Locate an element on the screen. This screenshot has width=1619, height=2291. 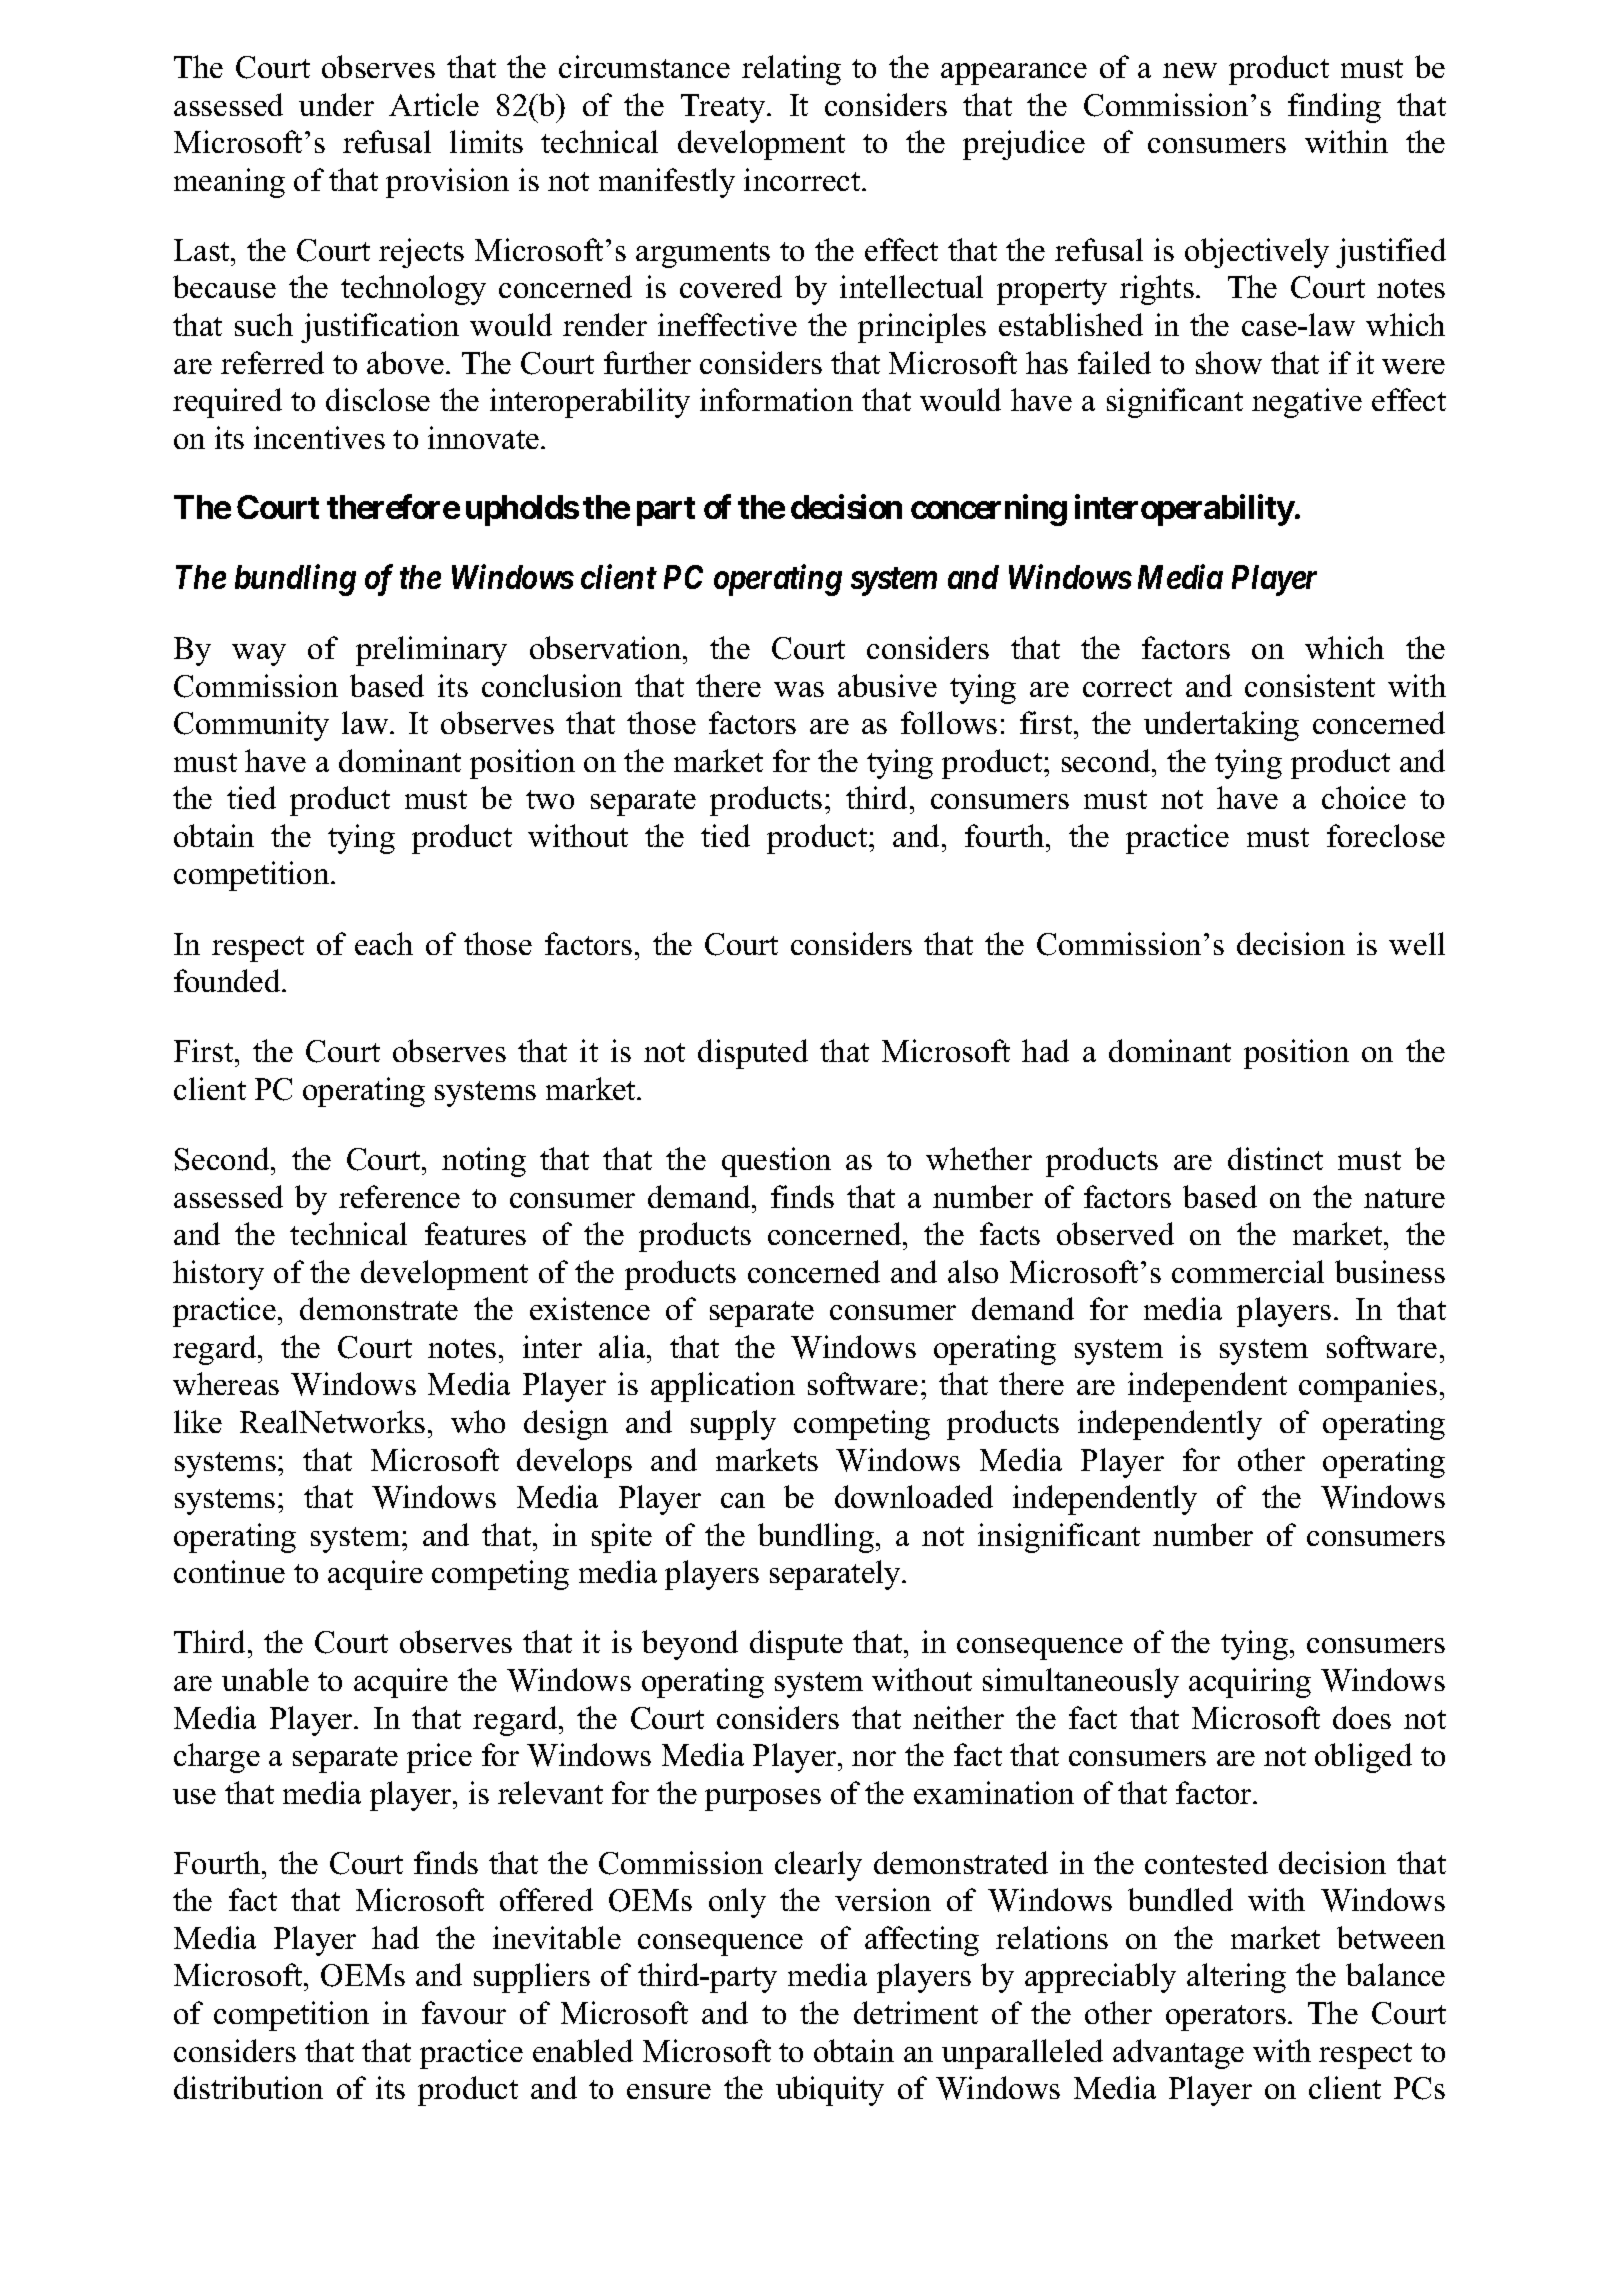
companies is located at coordinates (1368, 1387).
